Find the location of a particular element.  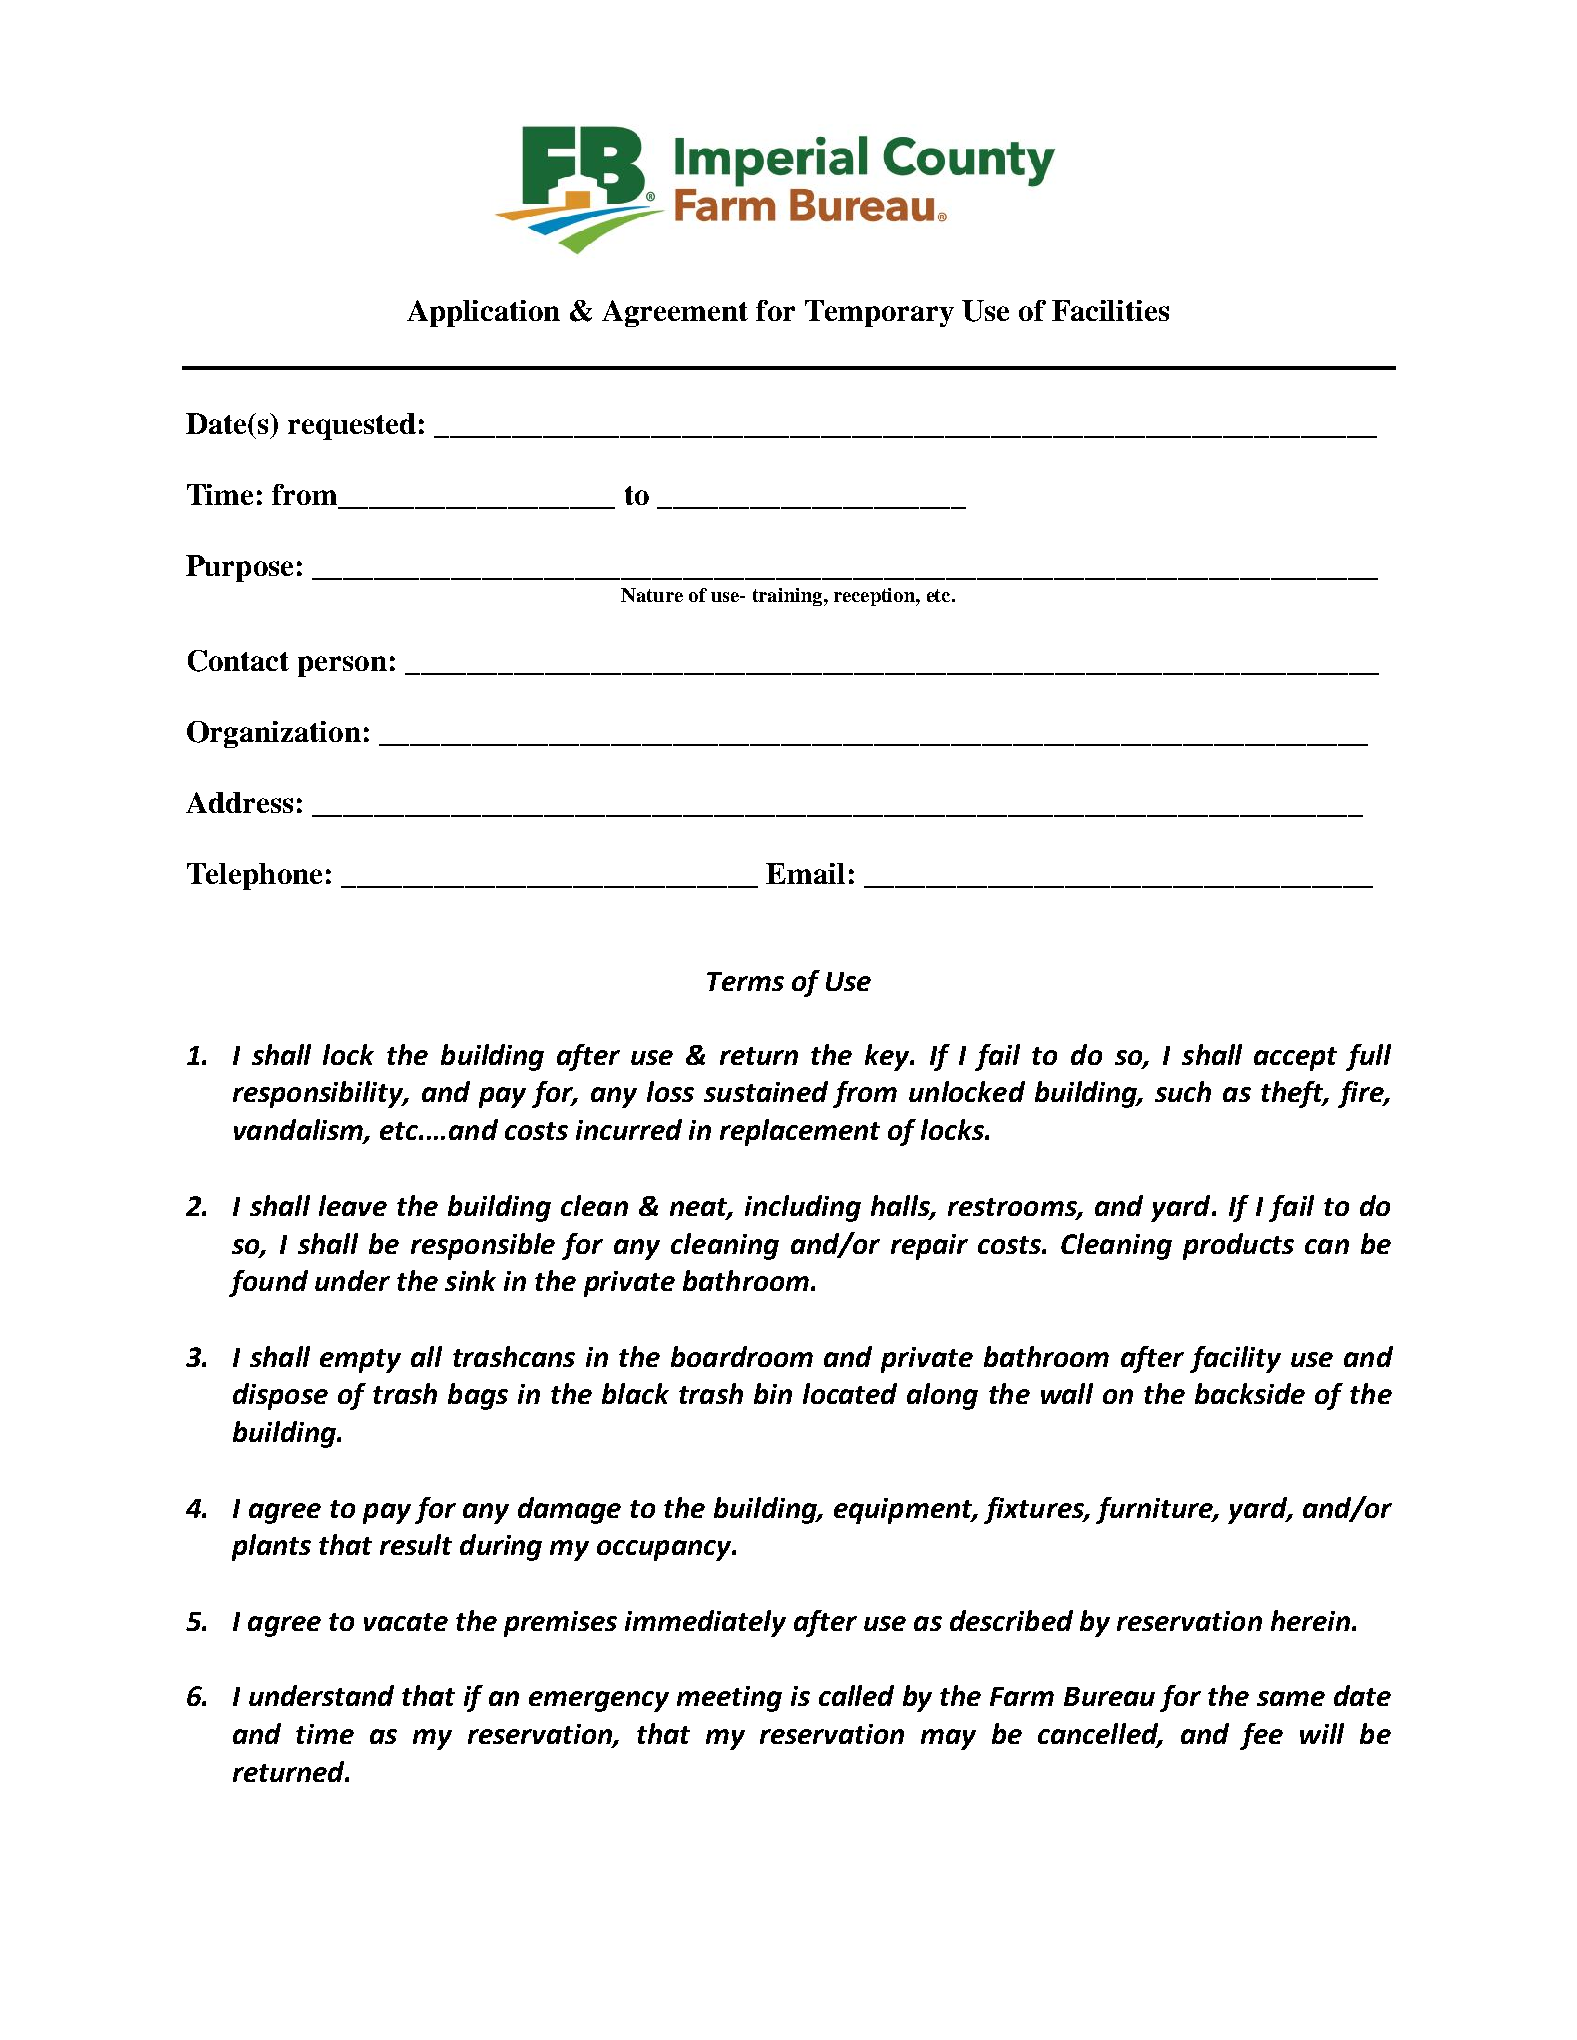

facility is located at coordinates (1235, 1359).
